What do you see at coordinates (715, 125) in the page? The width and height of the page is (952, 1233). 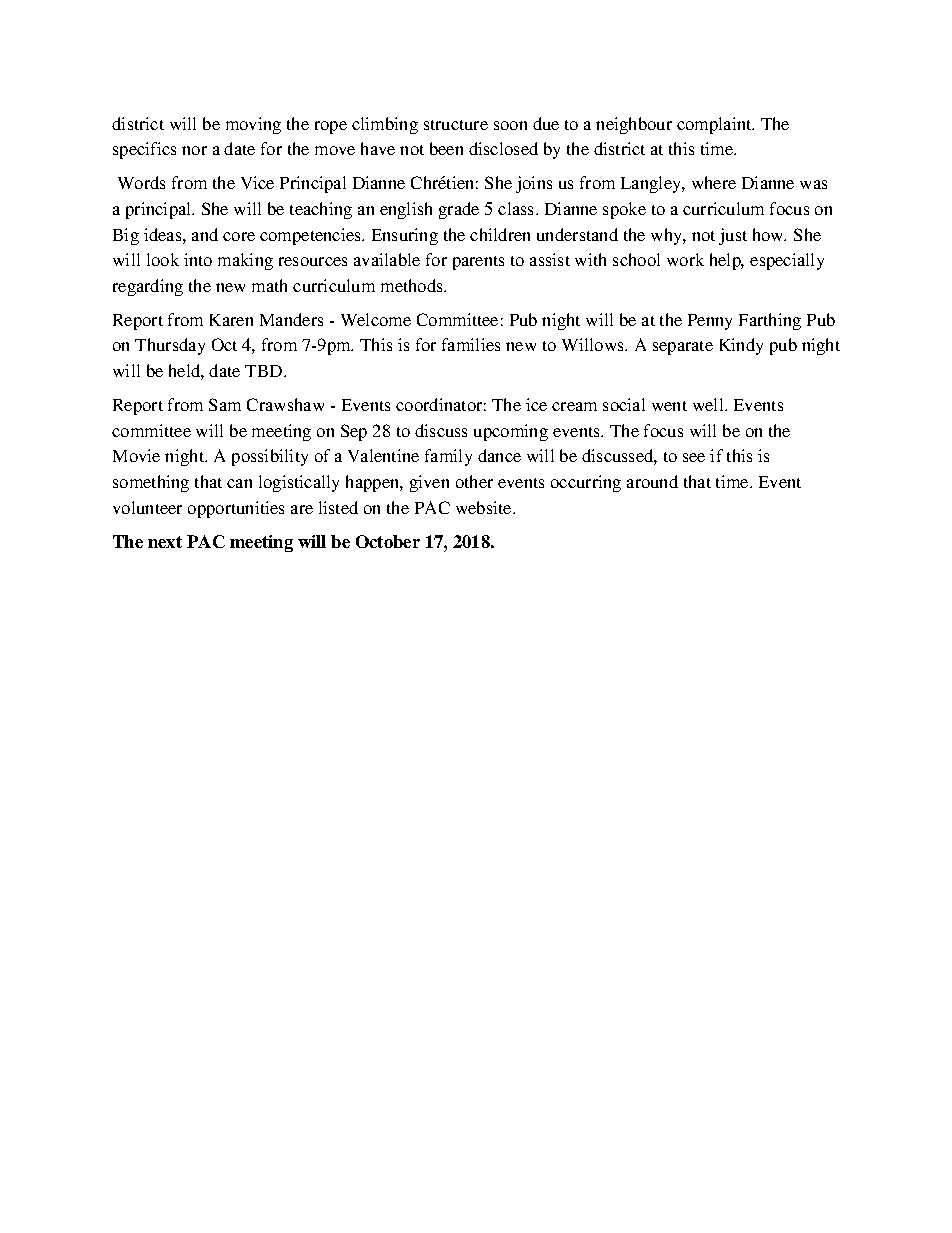 I see `complaint` at bounding box center [715, 125].
